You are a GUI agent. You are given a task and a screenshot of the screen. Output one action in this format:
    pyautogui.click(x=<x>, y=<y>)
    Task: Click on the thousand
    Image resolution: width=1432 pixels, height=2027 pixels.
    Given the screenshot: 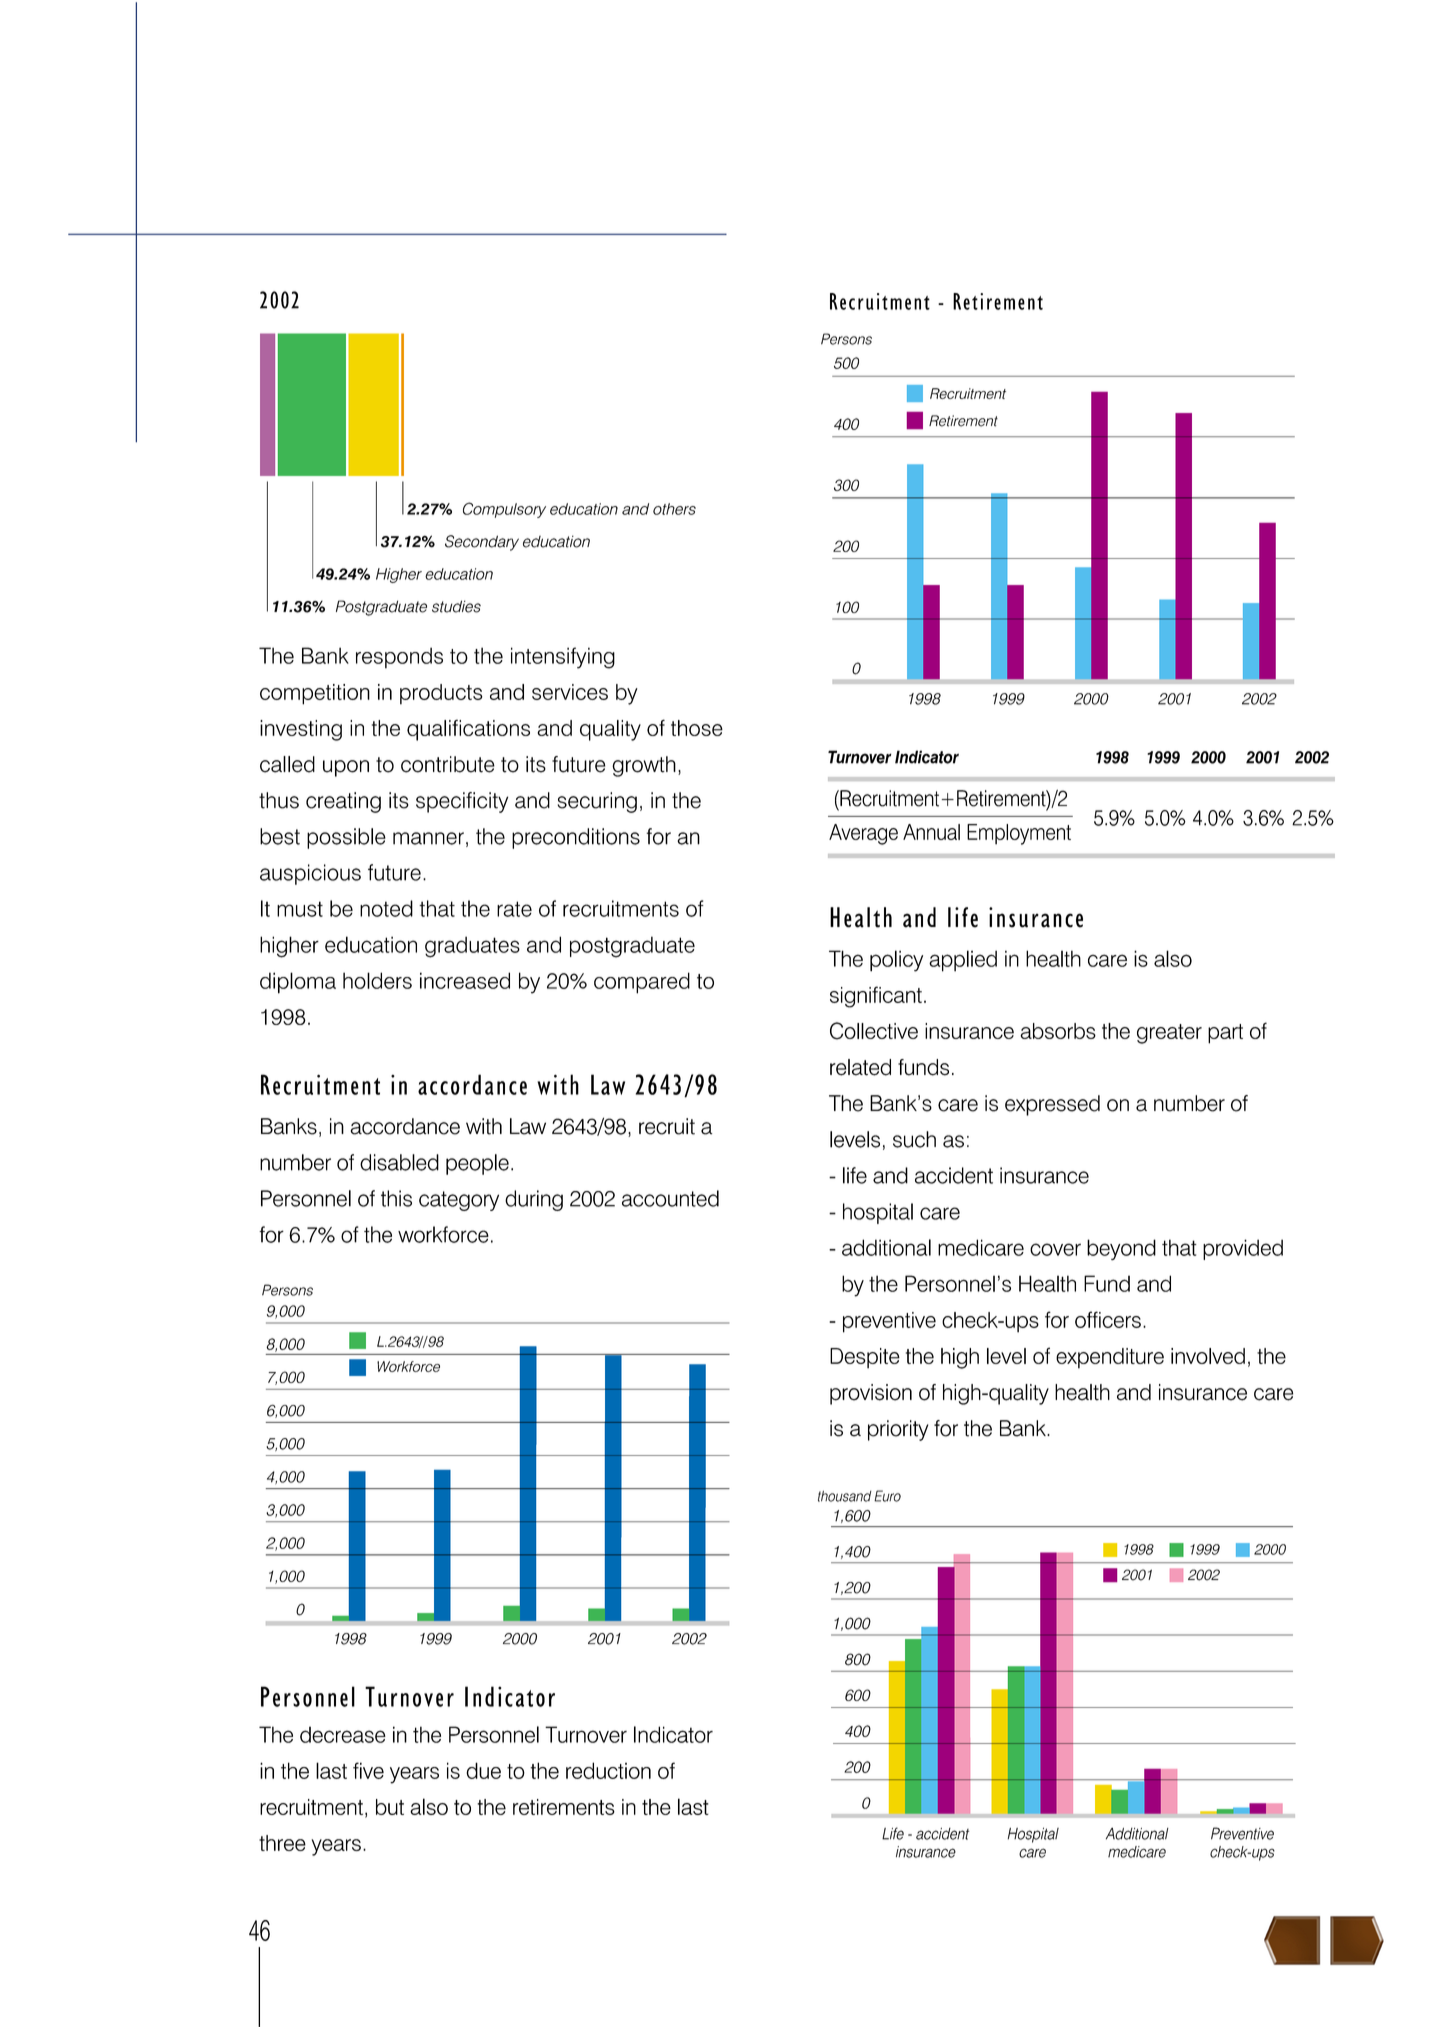 What is the action you would take?
    pyautogui.click(x=844, y=1496)
